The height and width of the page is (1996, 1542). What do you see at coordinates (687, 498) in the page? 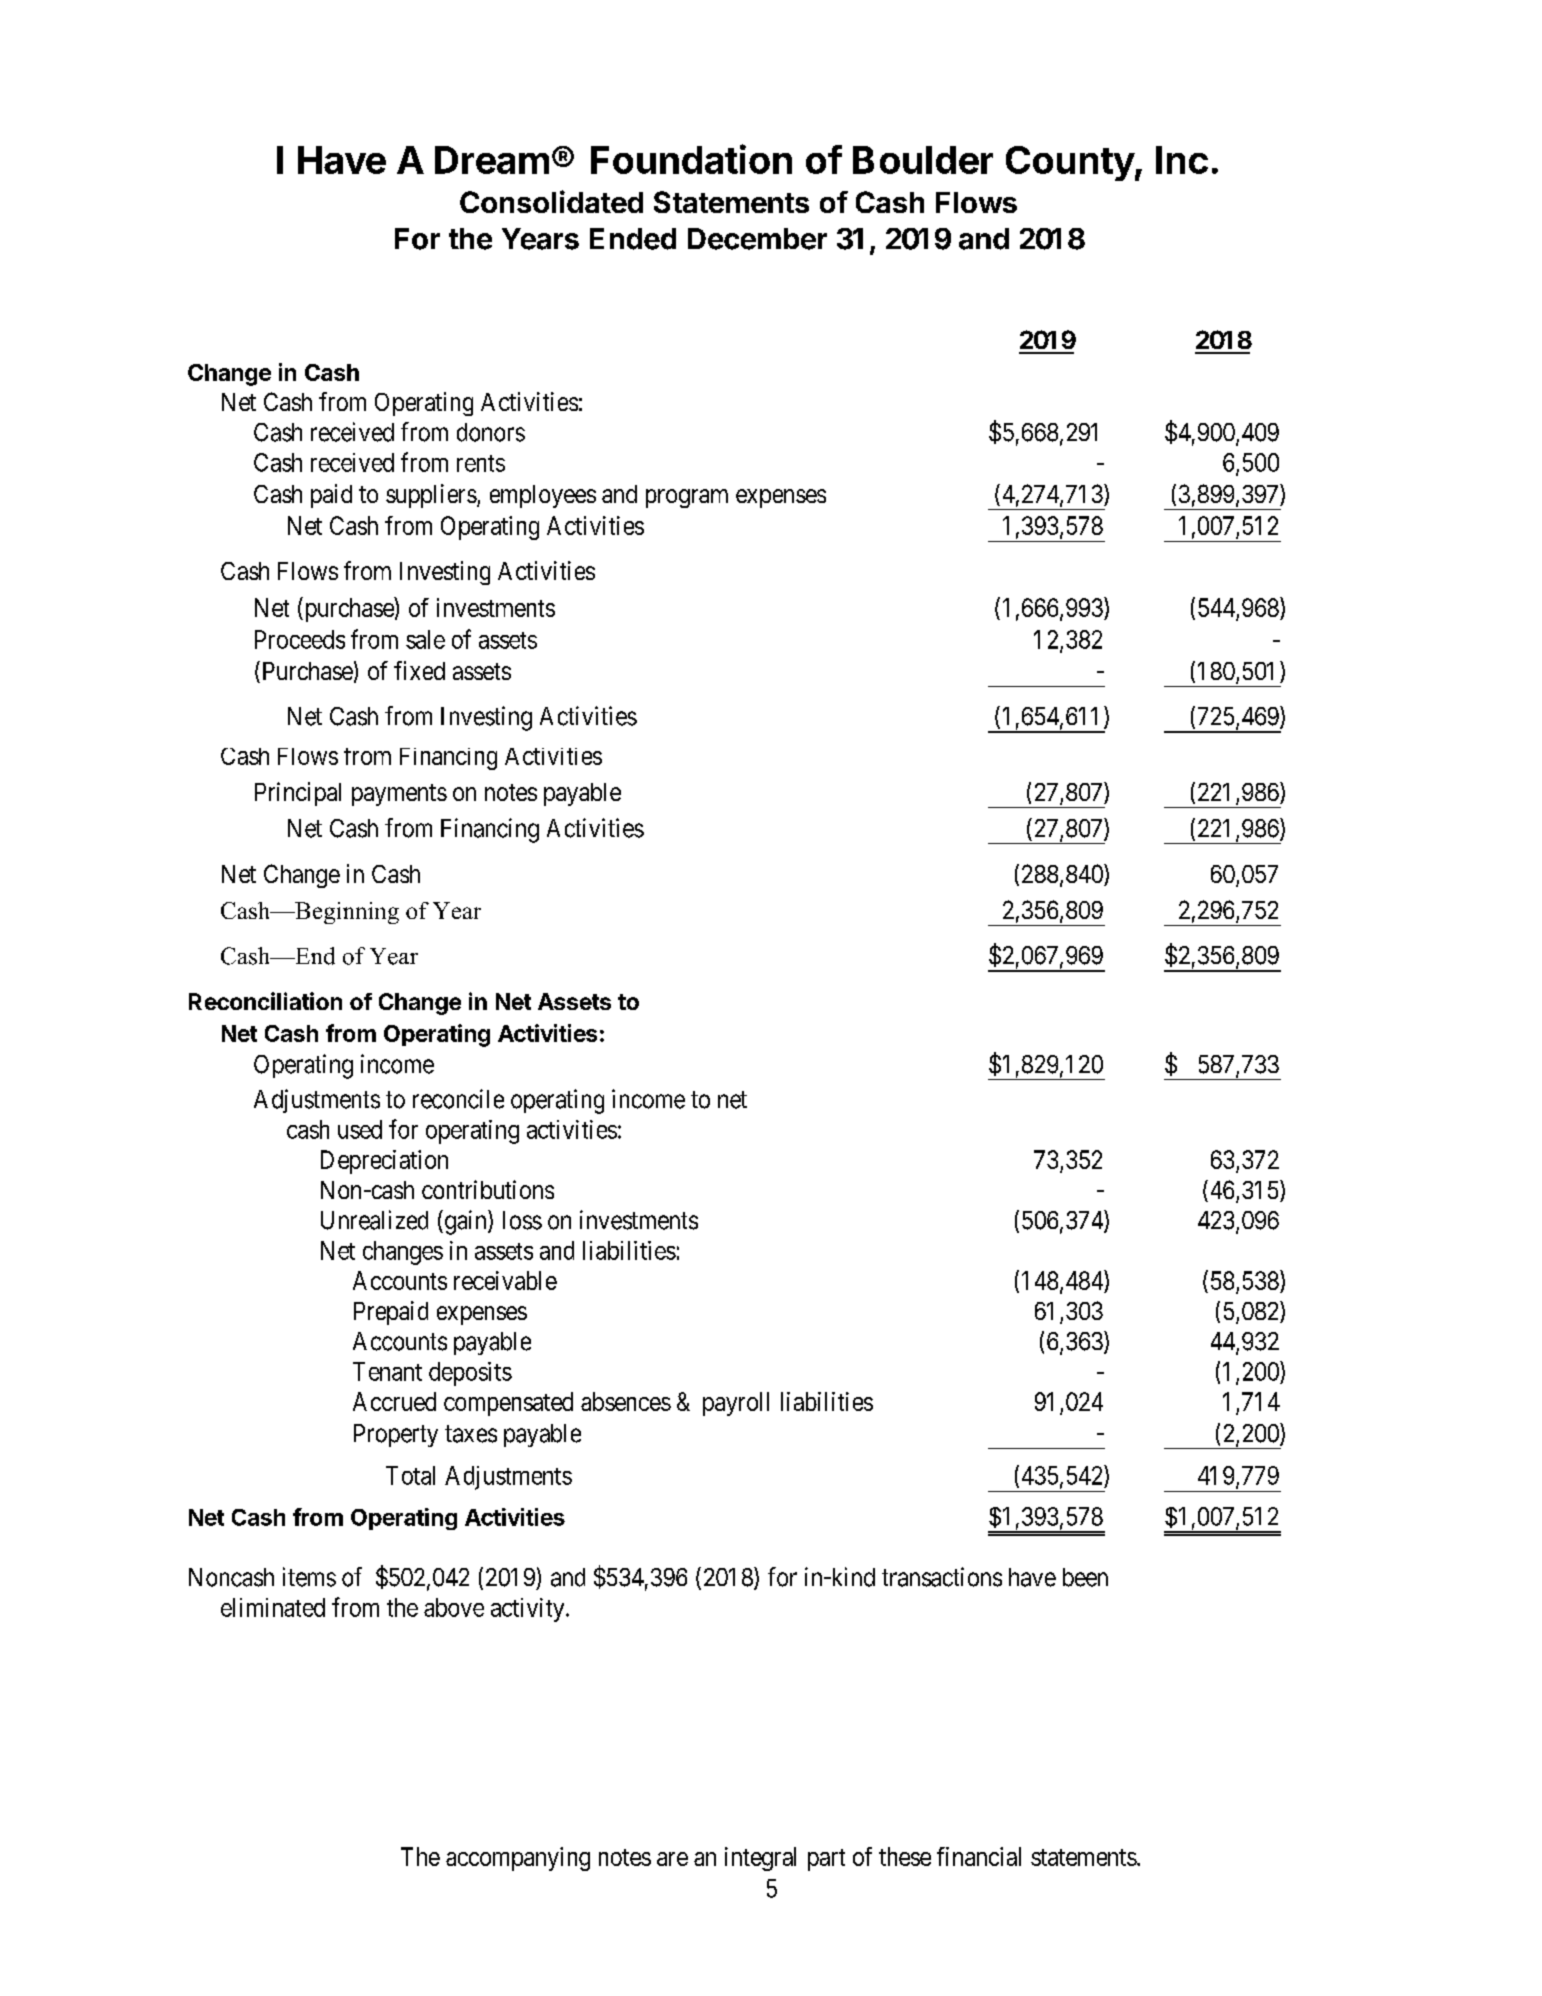
I see `program` at bounding box center [687, 498].
